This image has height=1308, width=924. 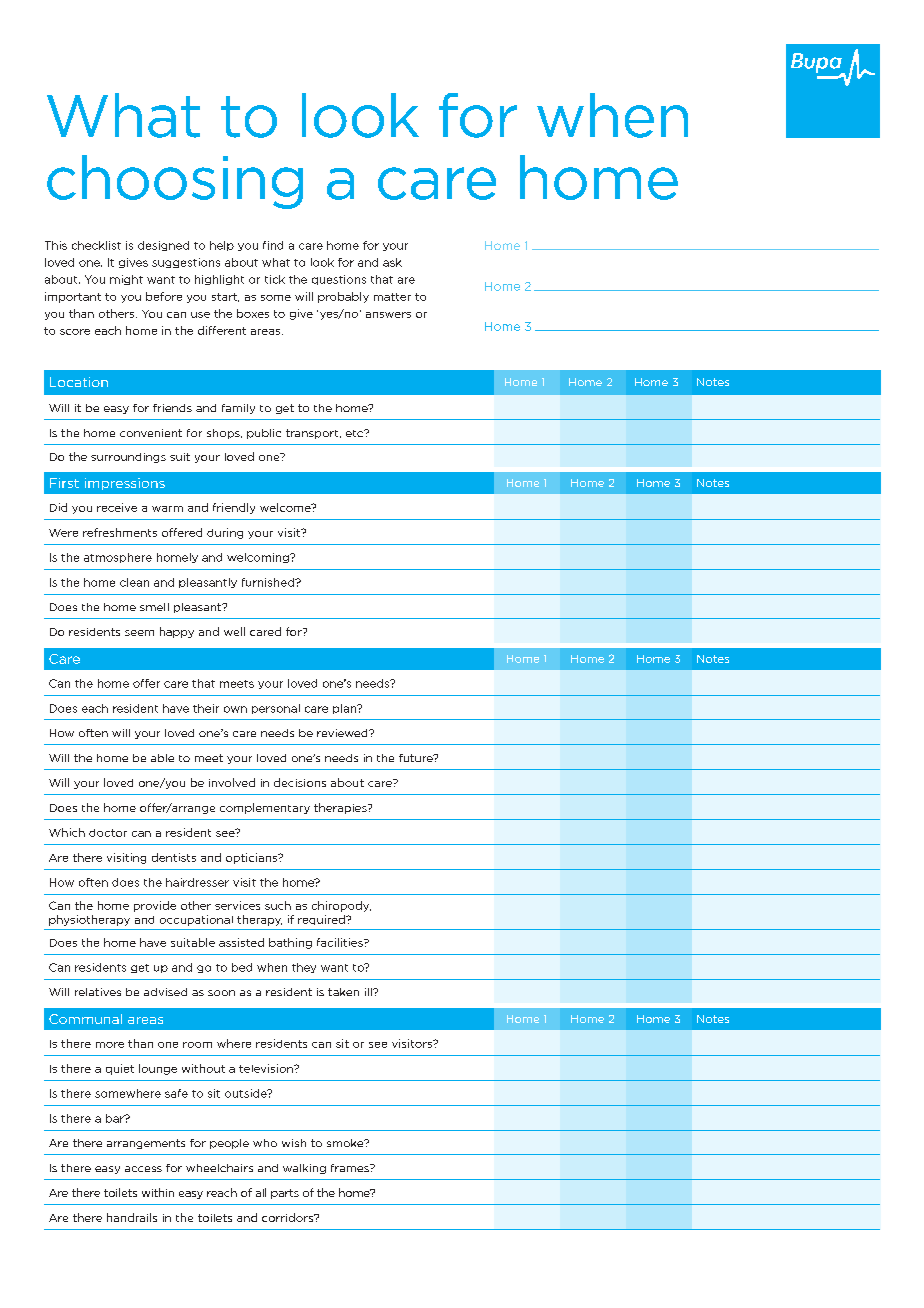 What do you see at coordinates (96, 245) in the image?
I see `checklist` at bounding box center [96, 245].
